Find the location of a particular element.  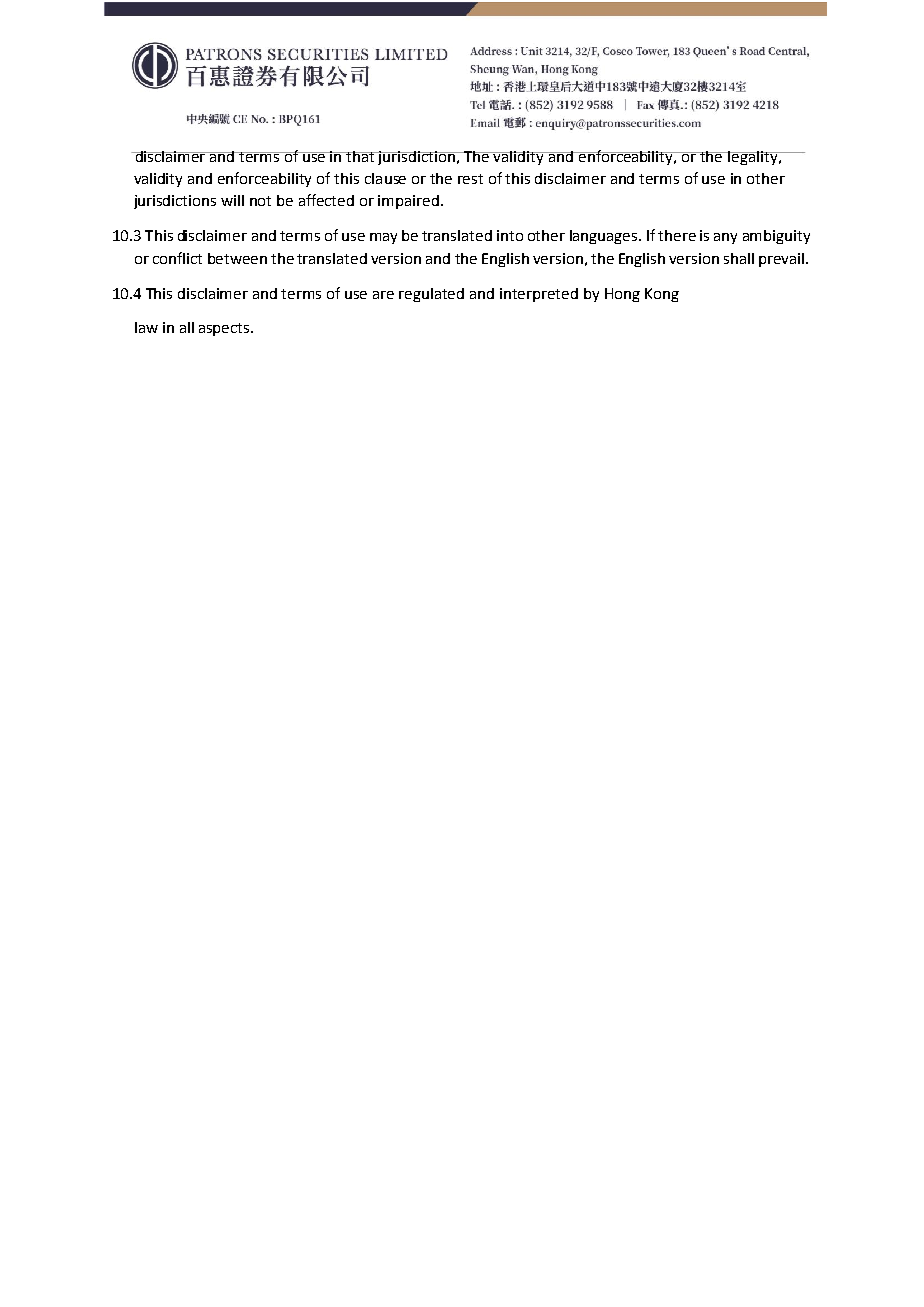

may is located at coordinates (383, 238).
